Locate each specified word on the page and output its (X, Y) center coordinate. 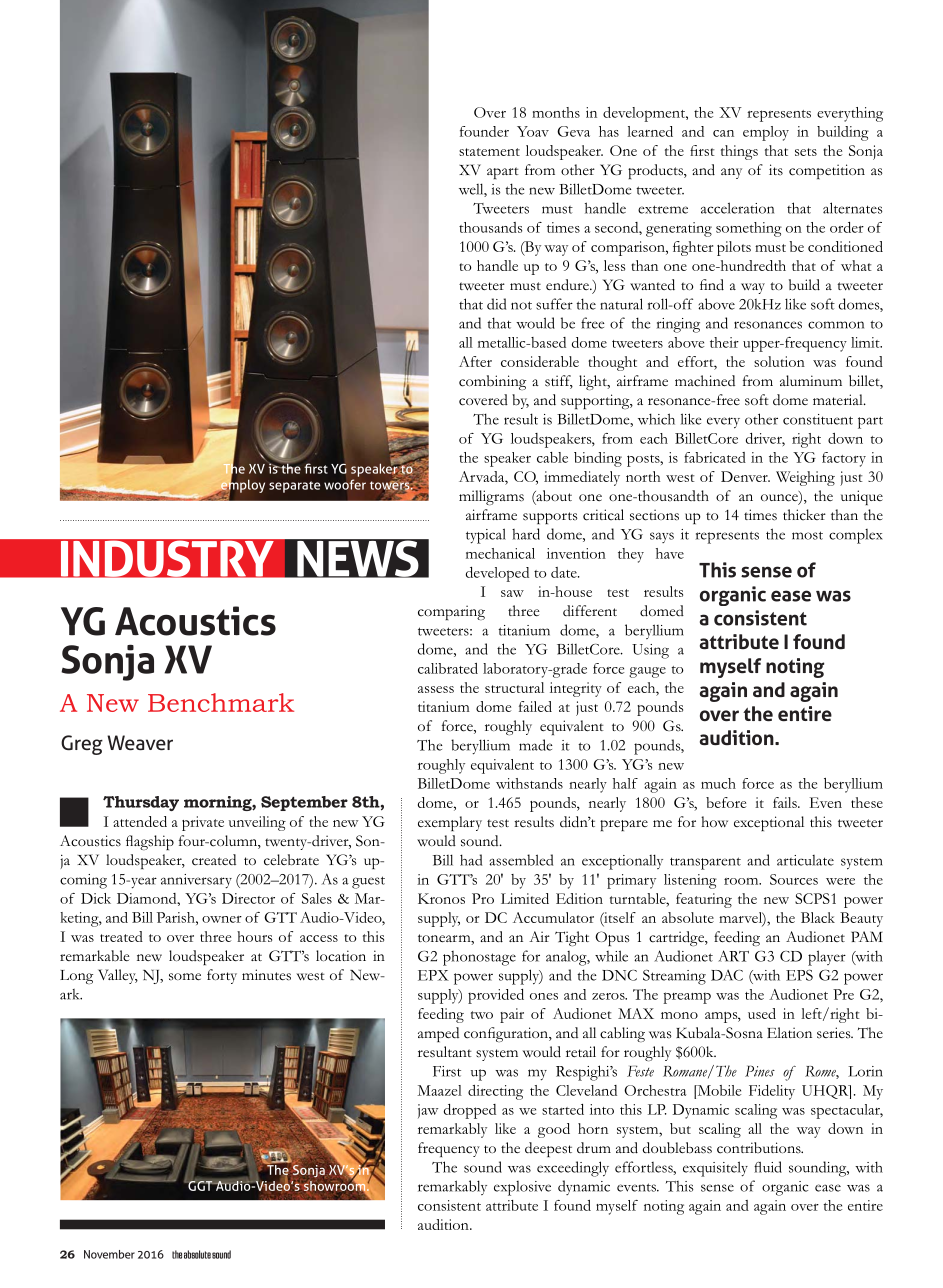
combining (492, 382)
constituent (818, 419)
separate (294, 487)
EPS (799, 975)
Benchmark (221, 702)
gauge (647, 672)
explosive (522, 1188)
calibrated (448, 668)
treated (121, 936)
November (109, 1254)
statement (489, 152)
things (739, 152)
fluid (768, 1167)
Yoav (533, 131)
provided (496, 996)
